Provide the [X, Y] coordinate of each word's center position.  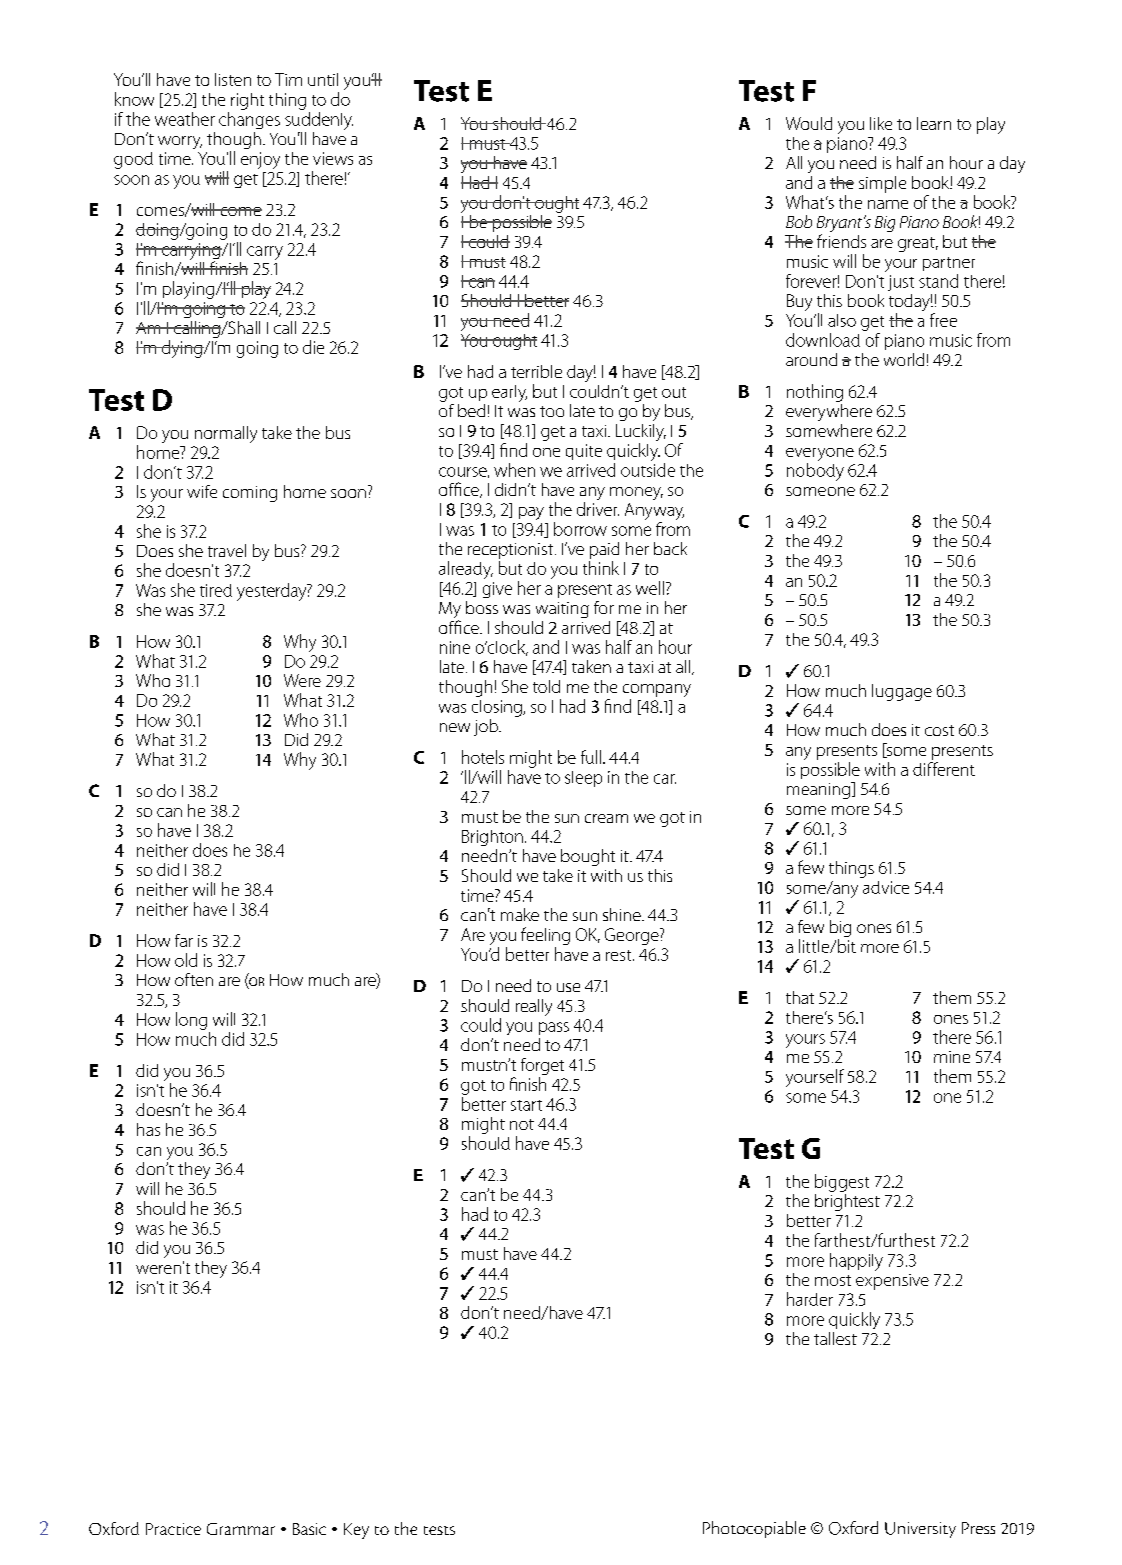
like [881, 123]
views [333, 158]
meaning [819, 790]
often [194, 979]
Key [356, 1531]
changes [249, 120]
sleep [583, 779]
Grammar [241, 1529]
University [920, 1530]
